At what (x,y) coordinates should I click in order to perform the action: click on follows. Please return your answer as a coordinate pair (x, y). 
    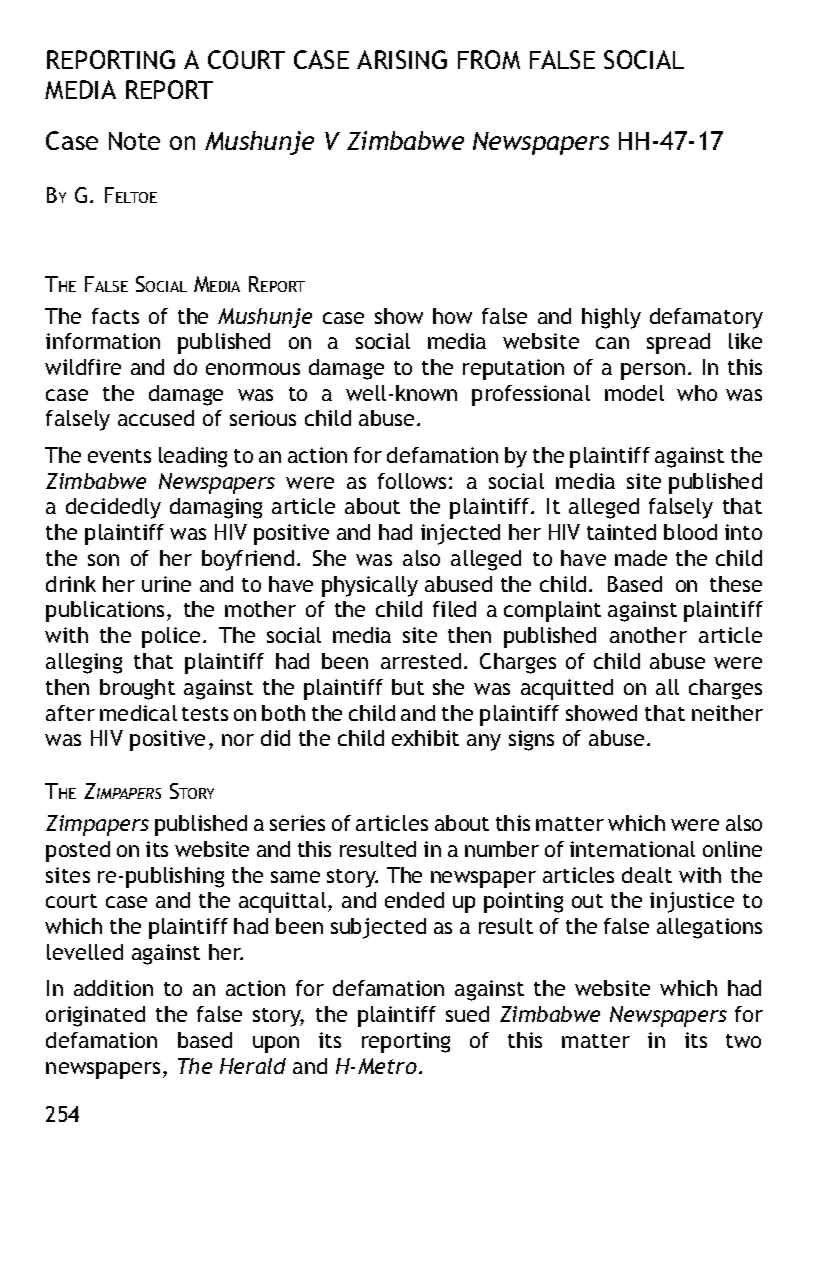
    Looking at the image, I should click on (412, 481).
